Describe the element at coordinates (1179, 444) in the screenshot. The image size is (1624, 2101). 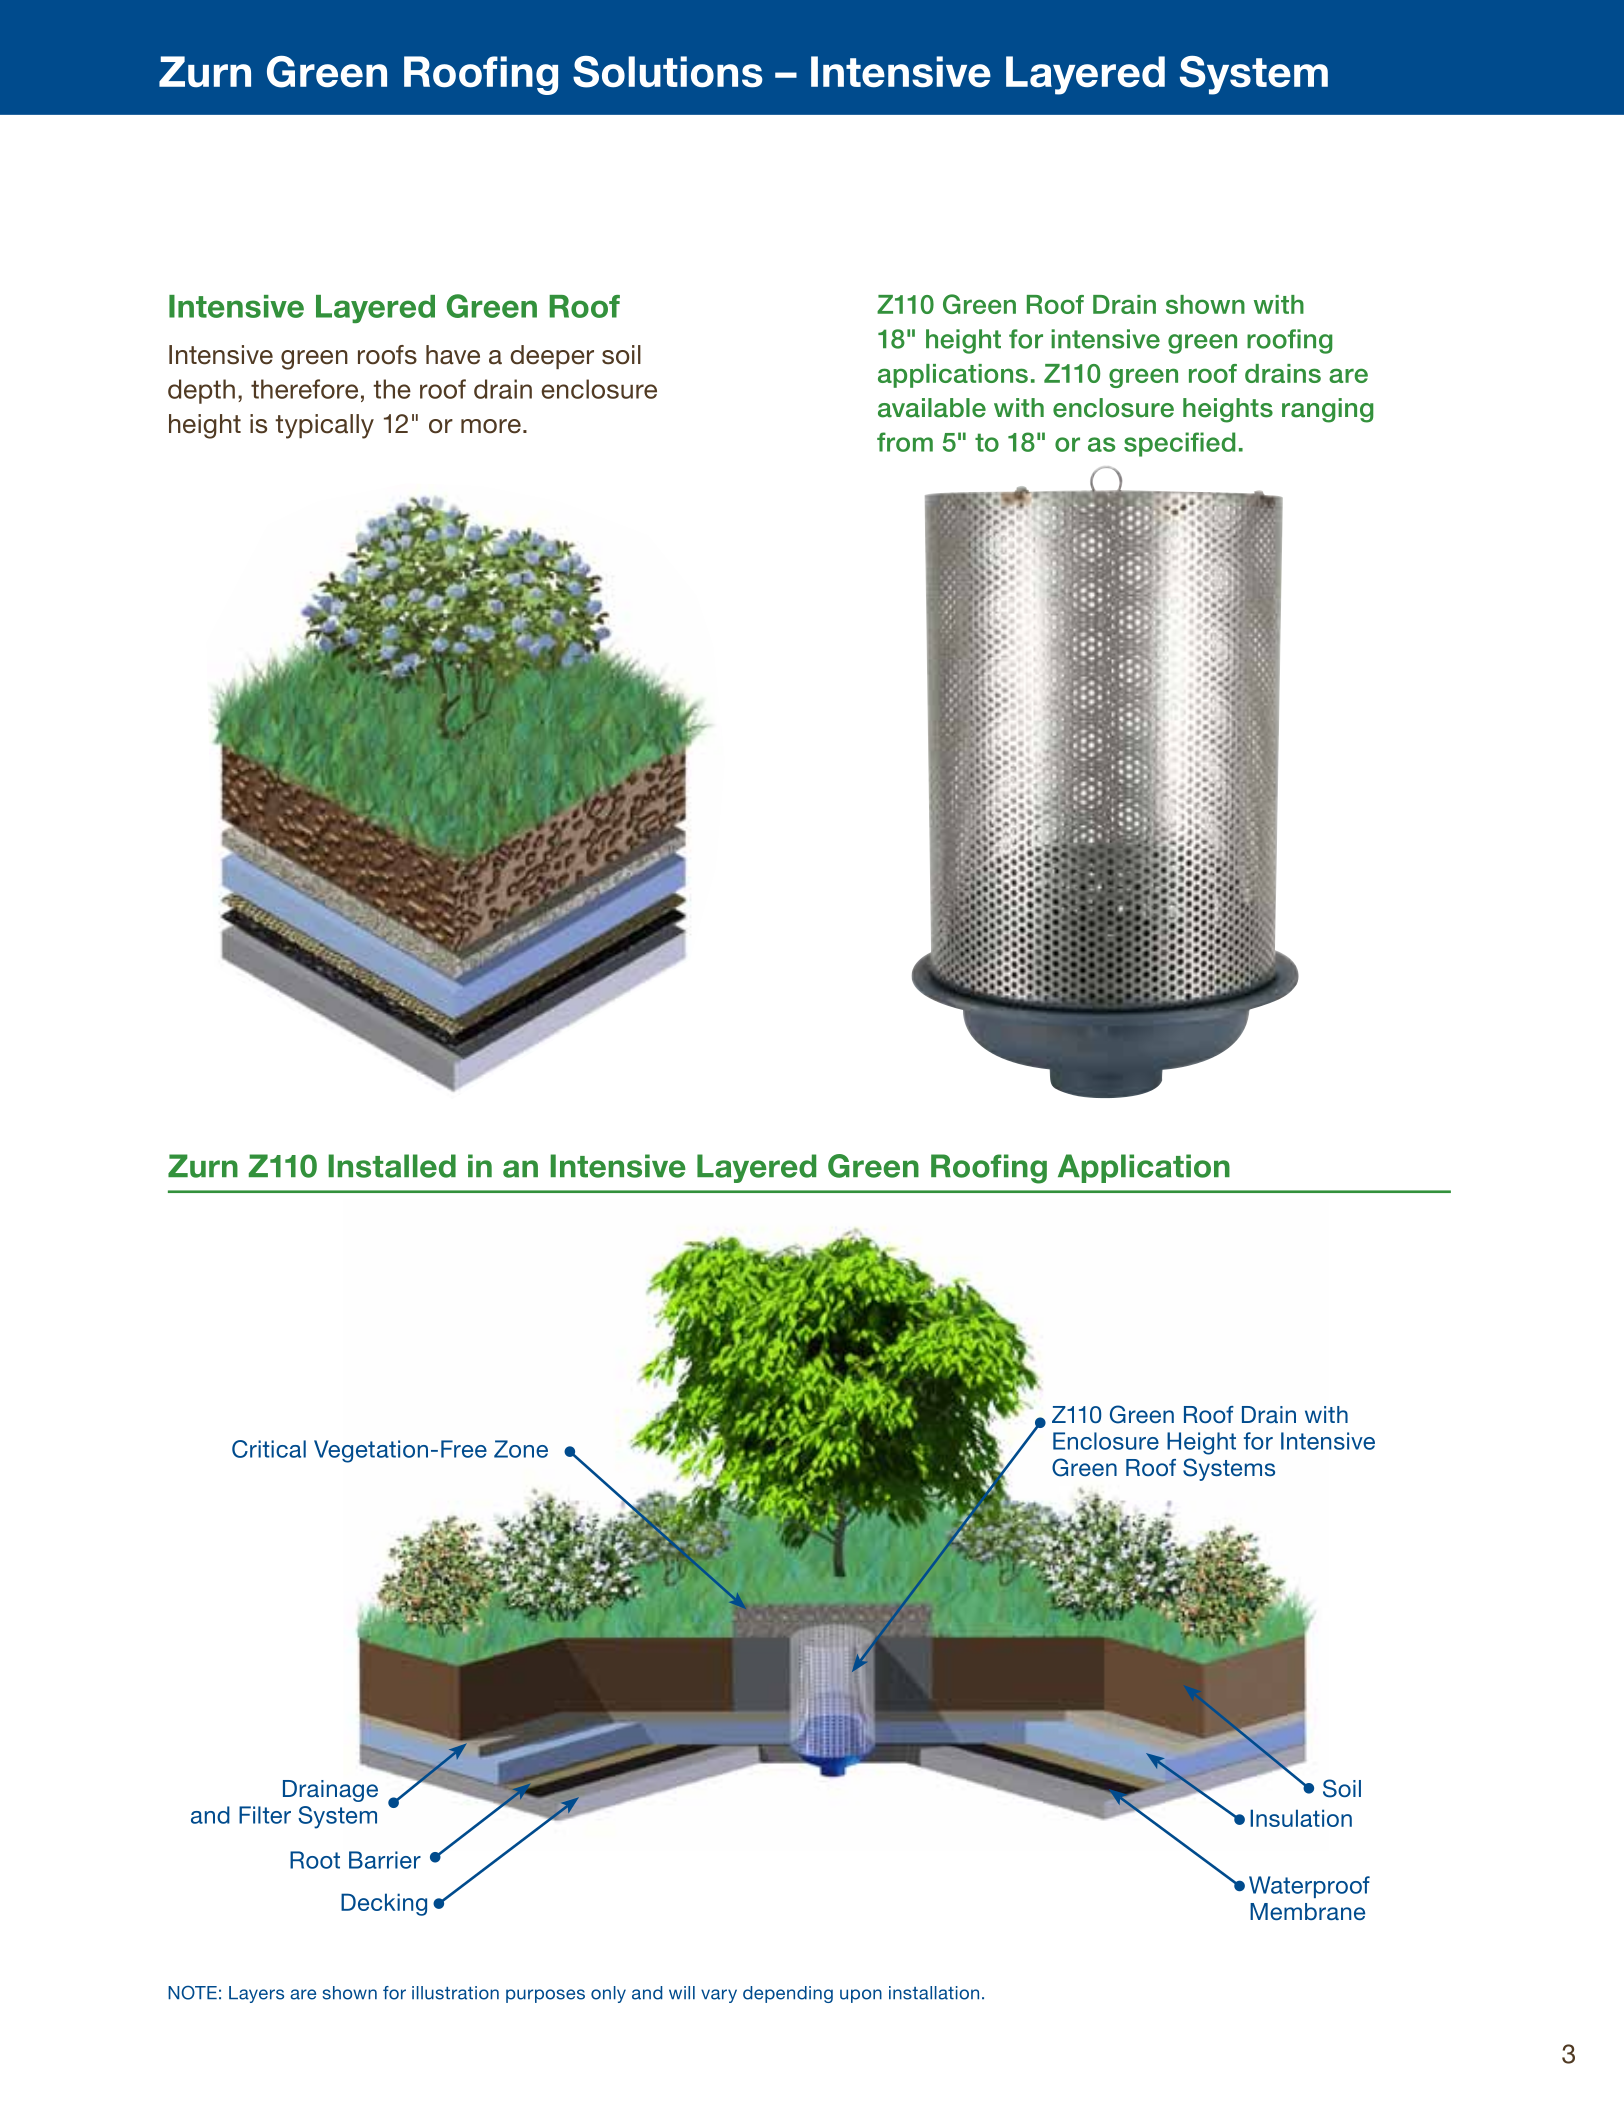
I see `specified` at that location.
